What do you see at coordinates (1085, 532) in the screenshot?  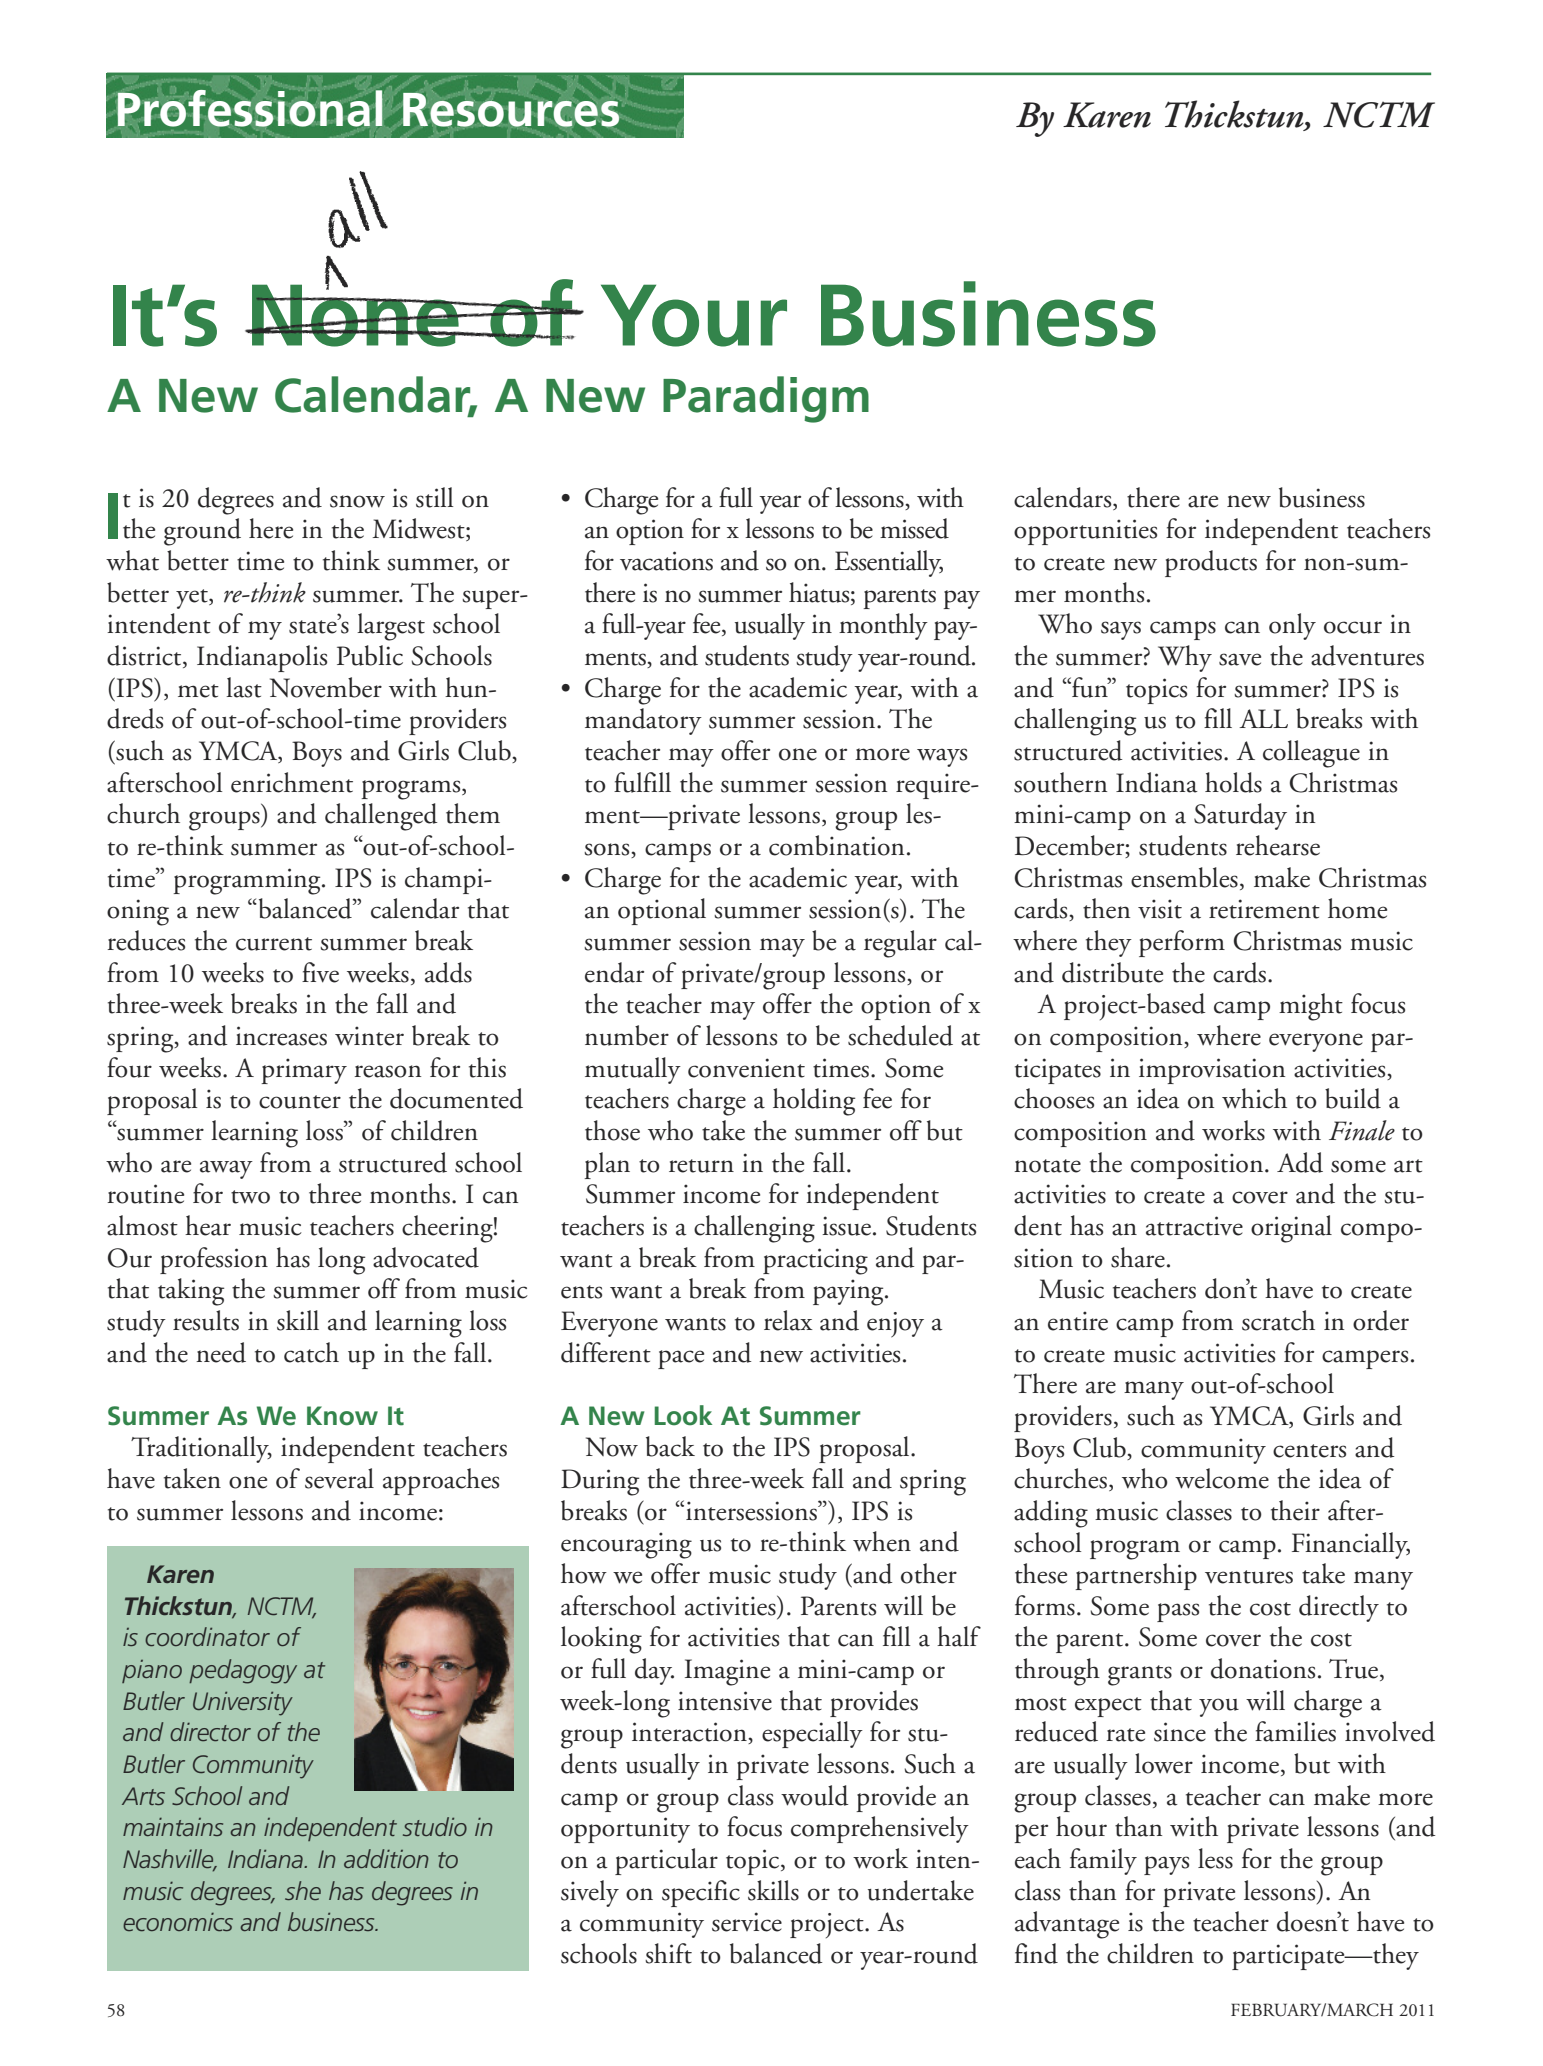 I see `opportunities` at bounding box center [1085, 532].
